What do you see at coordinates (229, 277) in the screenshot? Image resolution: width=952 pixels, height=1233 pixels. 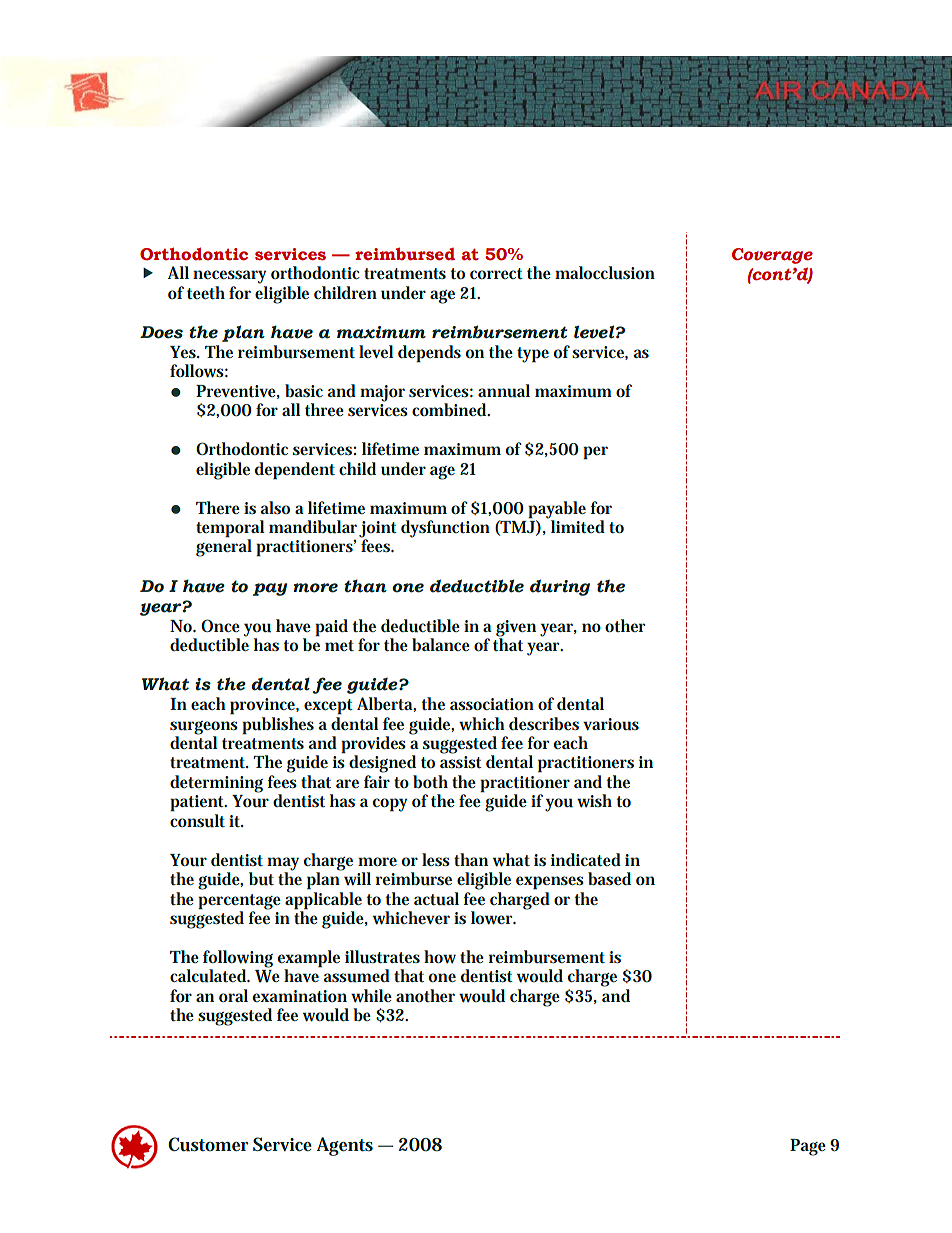 I see `necessary` at bounding box center [229, 277].
